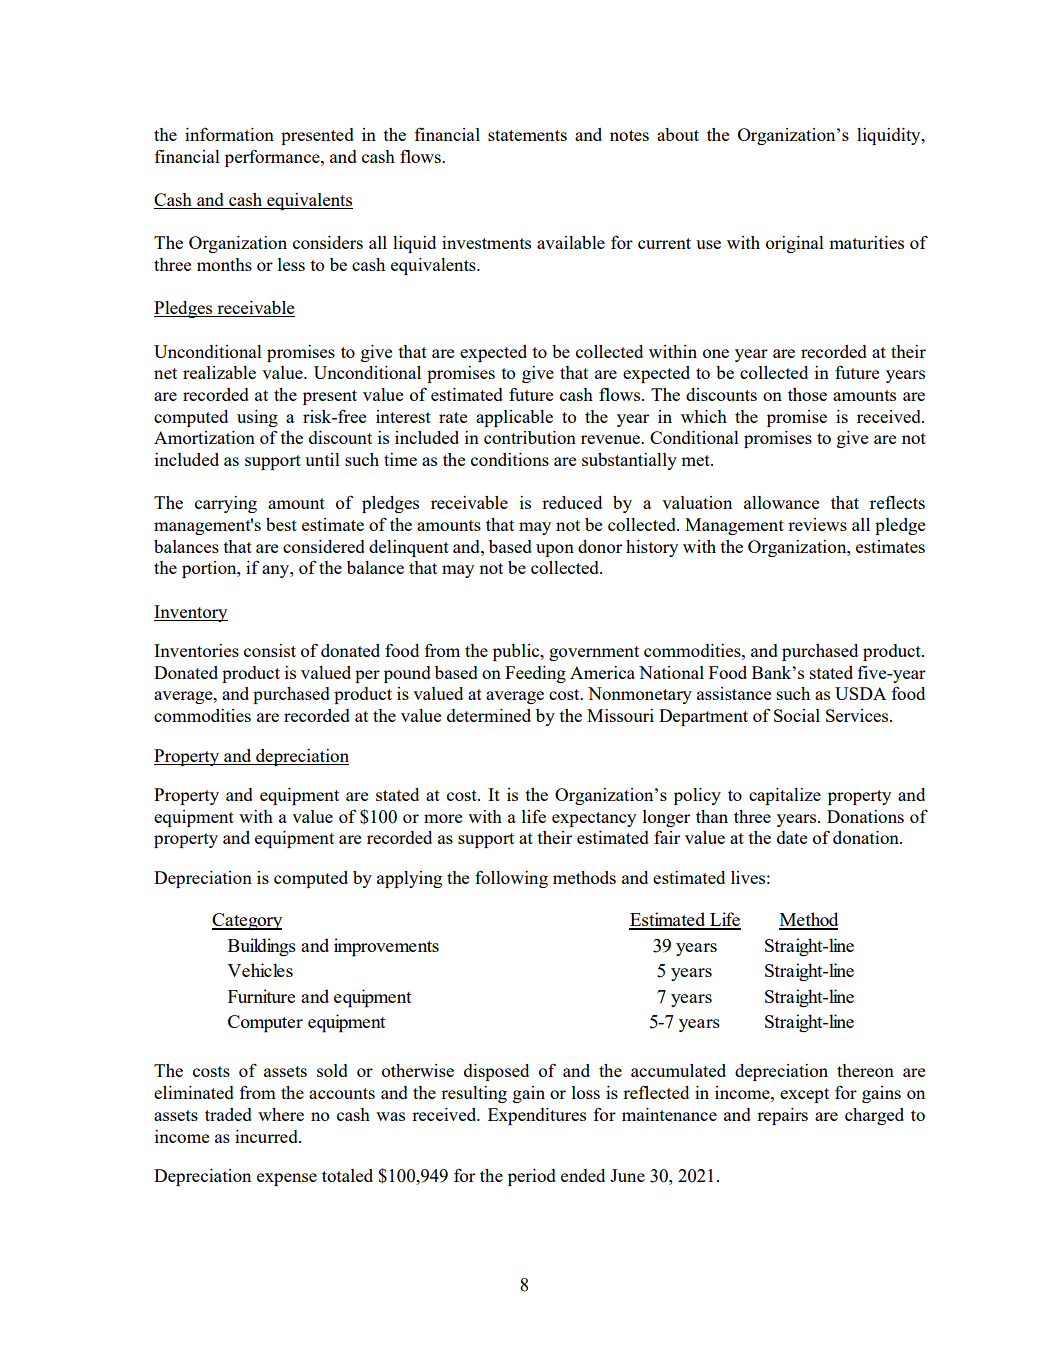 The image size is (1049, 1357). I want to click on date, so click(792, 837).
